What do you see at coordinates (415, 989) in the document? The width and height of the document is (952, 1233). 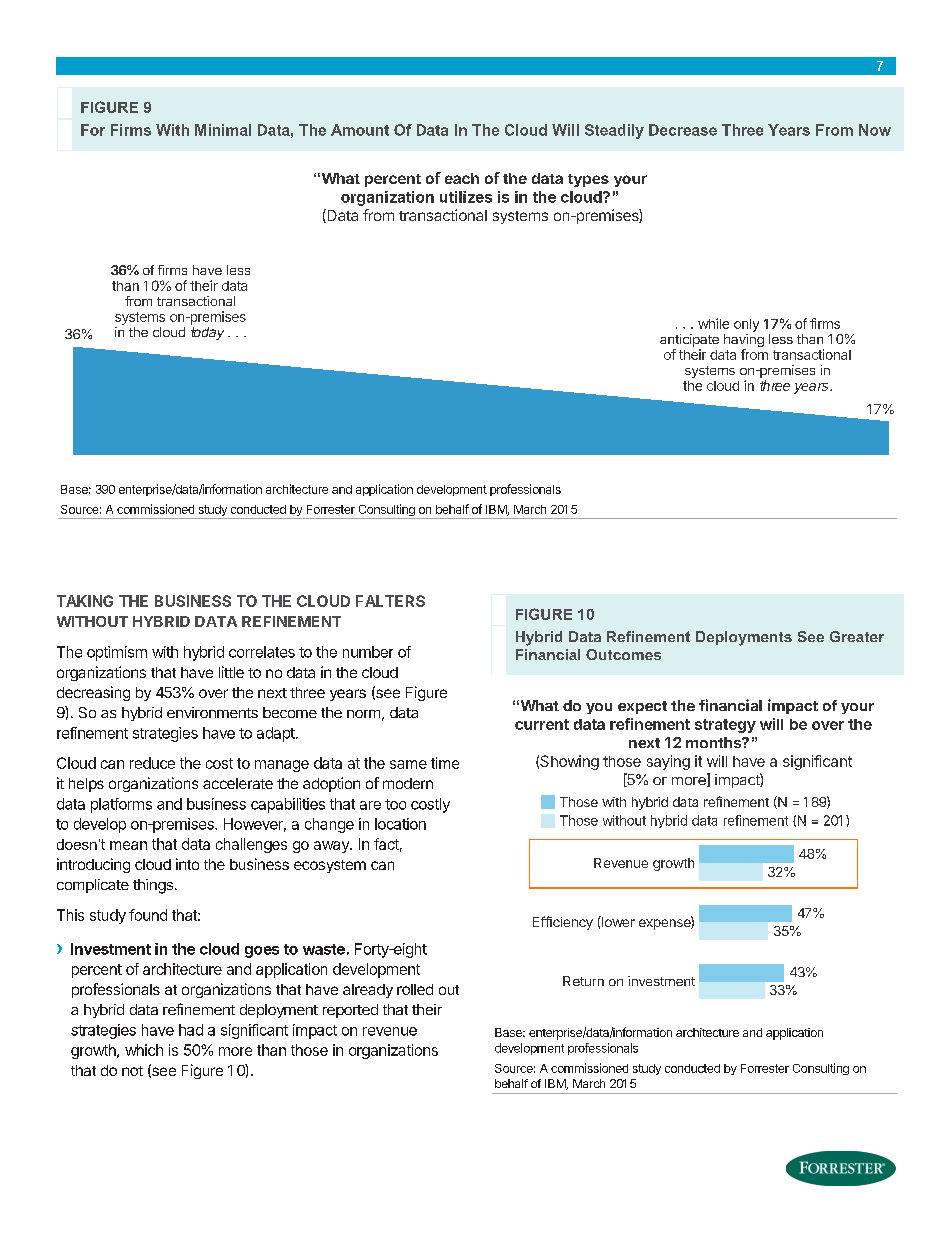 I see `rolled` at bounding box center [415, 989].
